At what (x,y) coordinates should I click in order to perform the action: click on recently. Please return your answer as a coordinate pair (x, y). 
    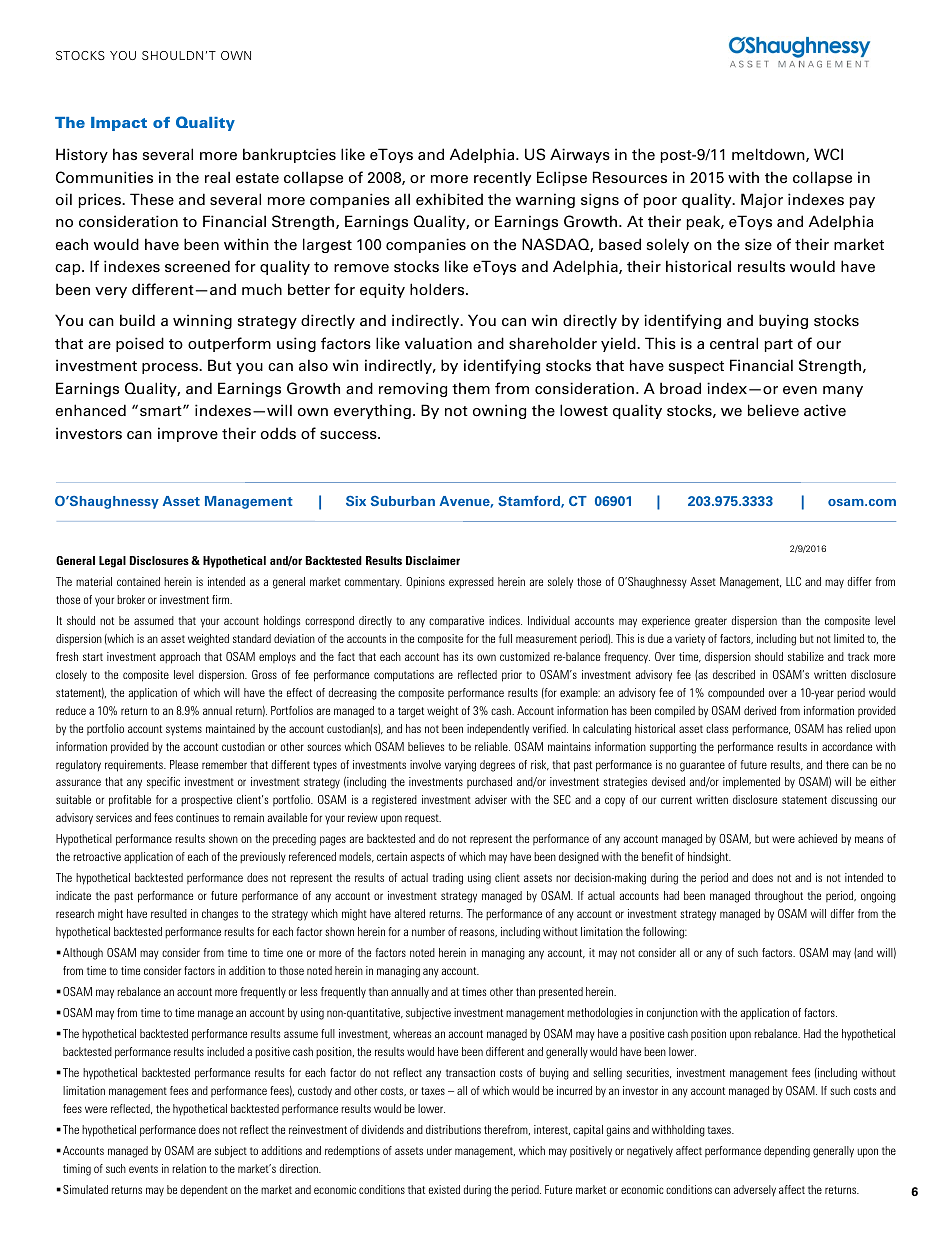
    Looking at the image, I should click on (502, 178).
